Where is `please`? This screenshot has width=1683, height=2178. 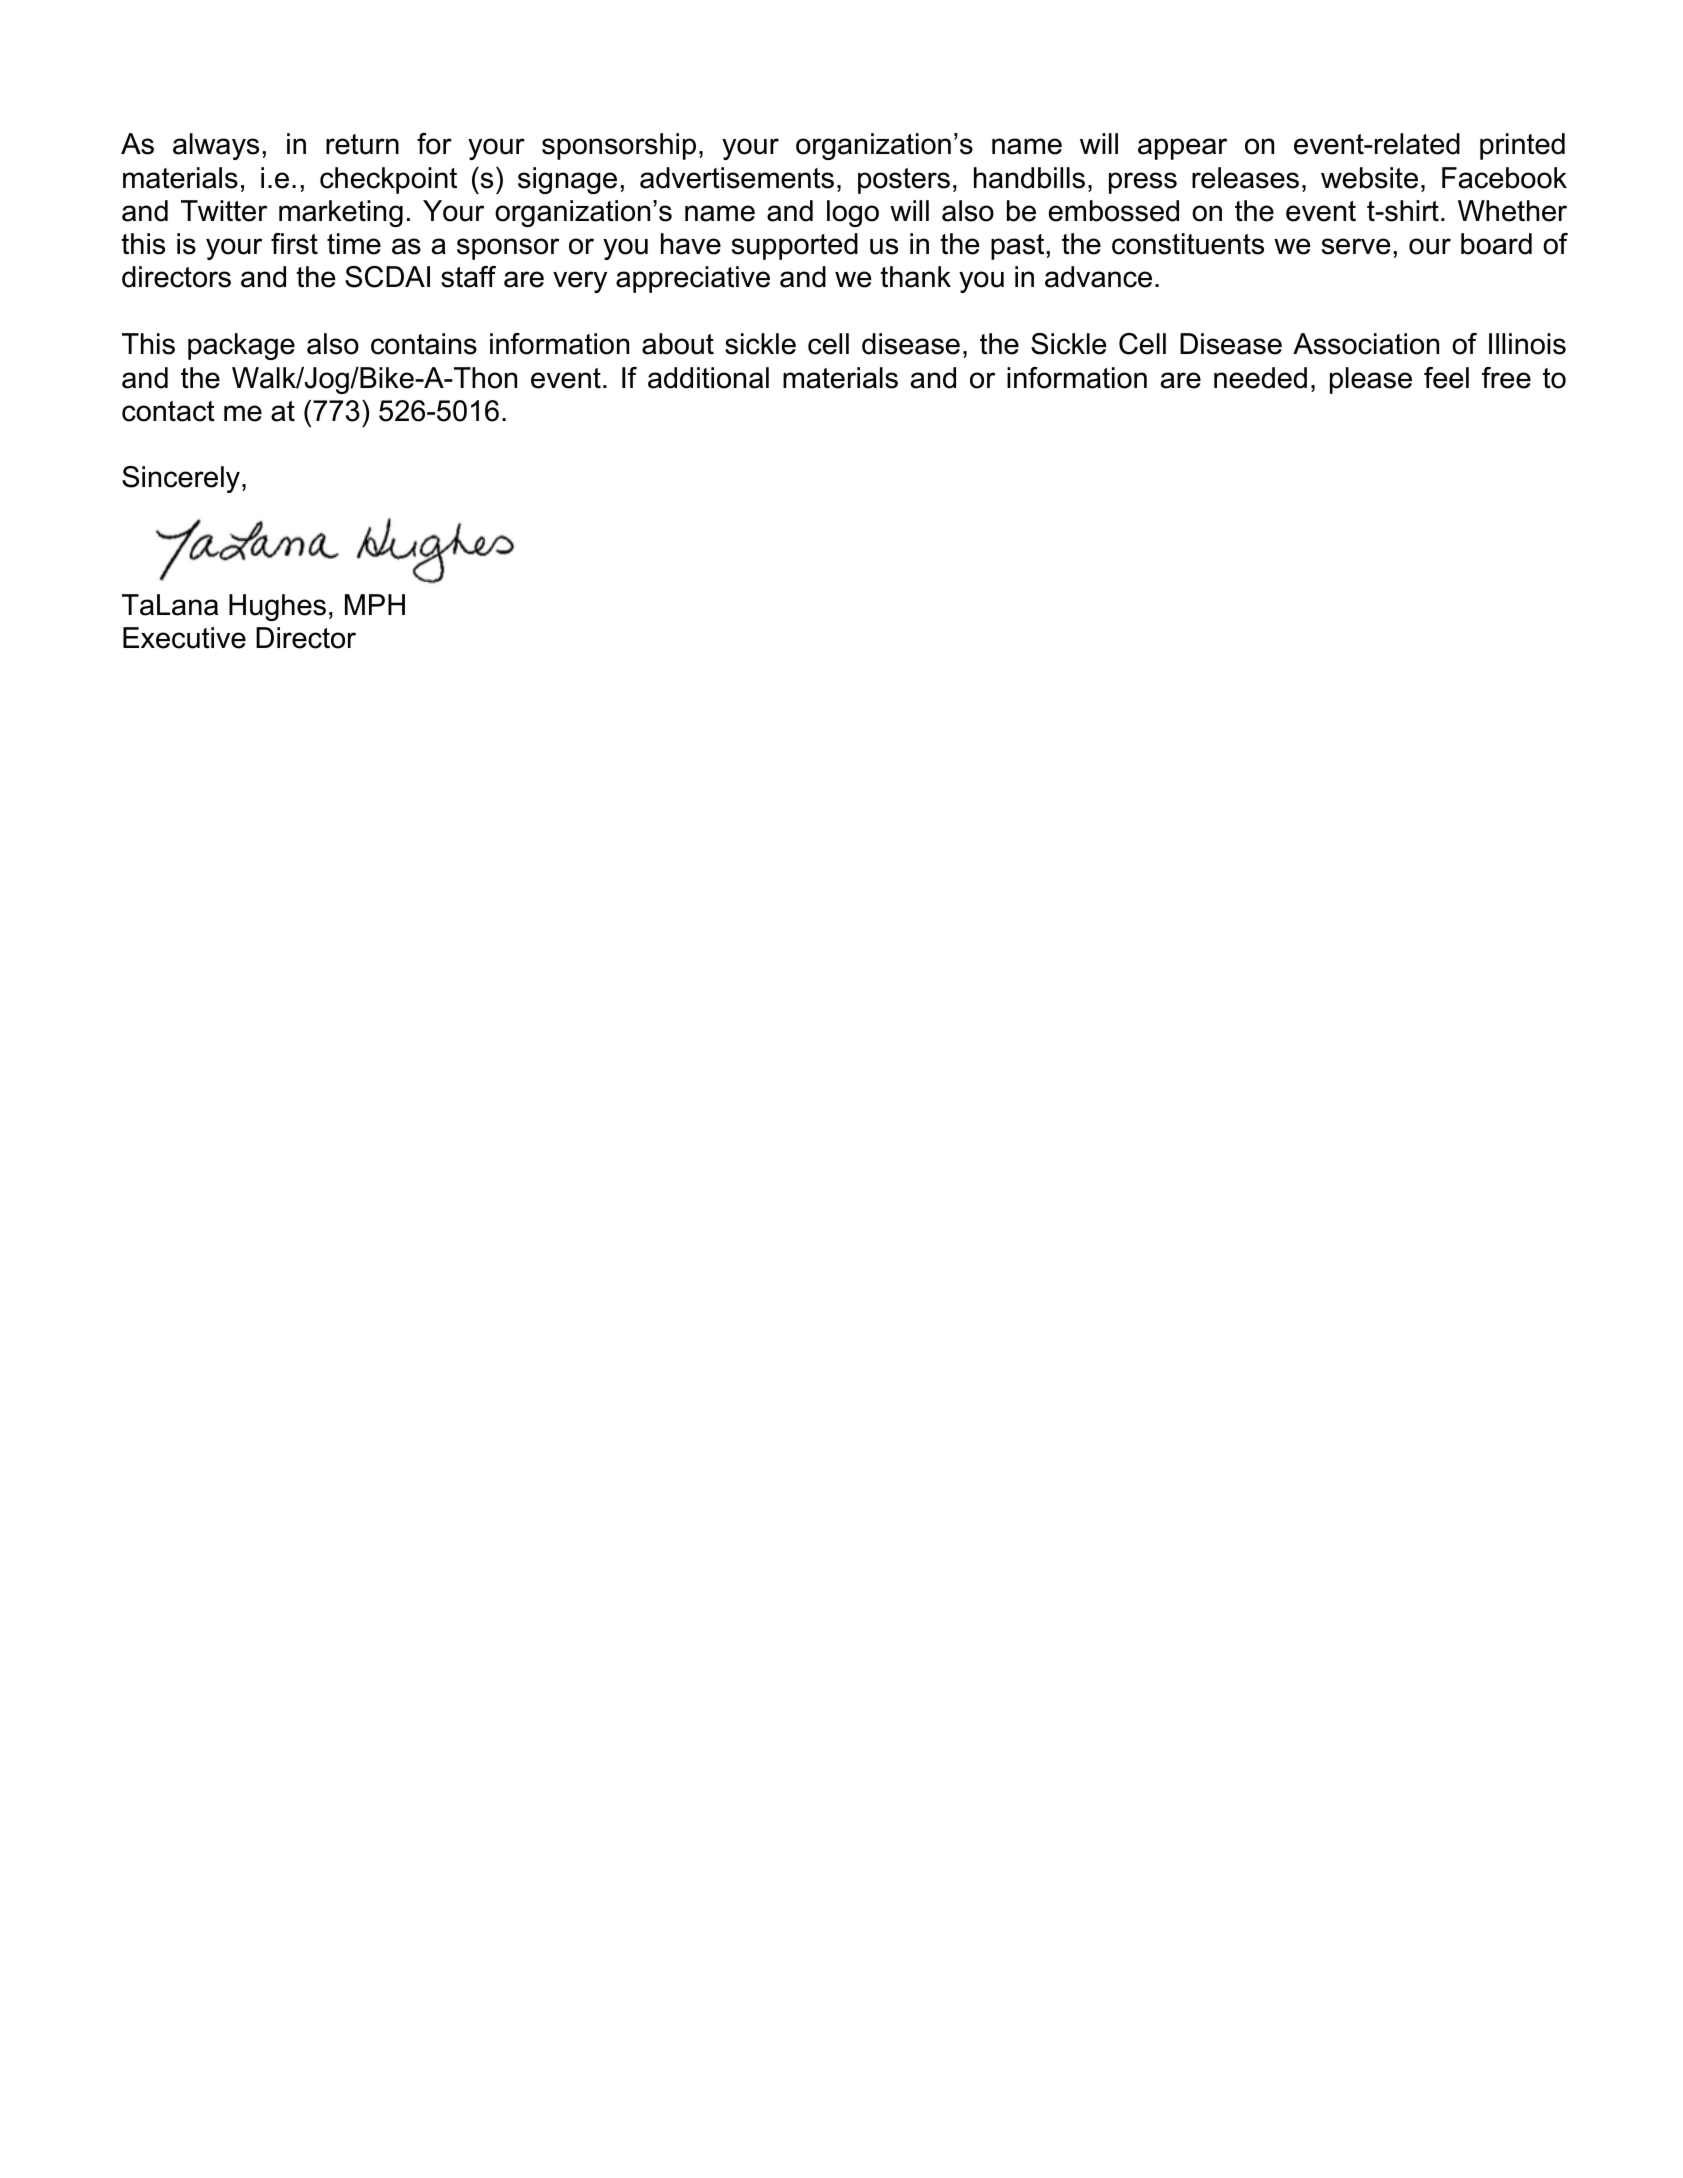 please is located at coordinates (1371, 380).
